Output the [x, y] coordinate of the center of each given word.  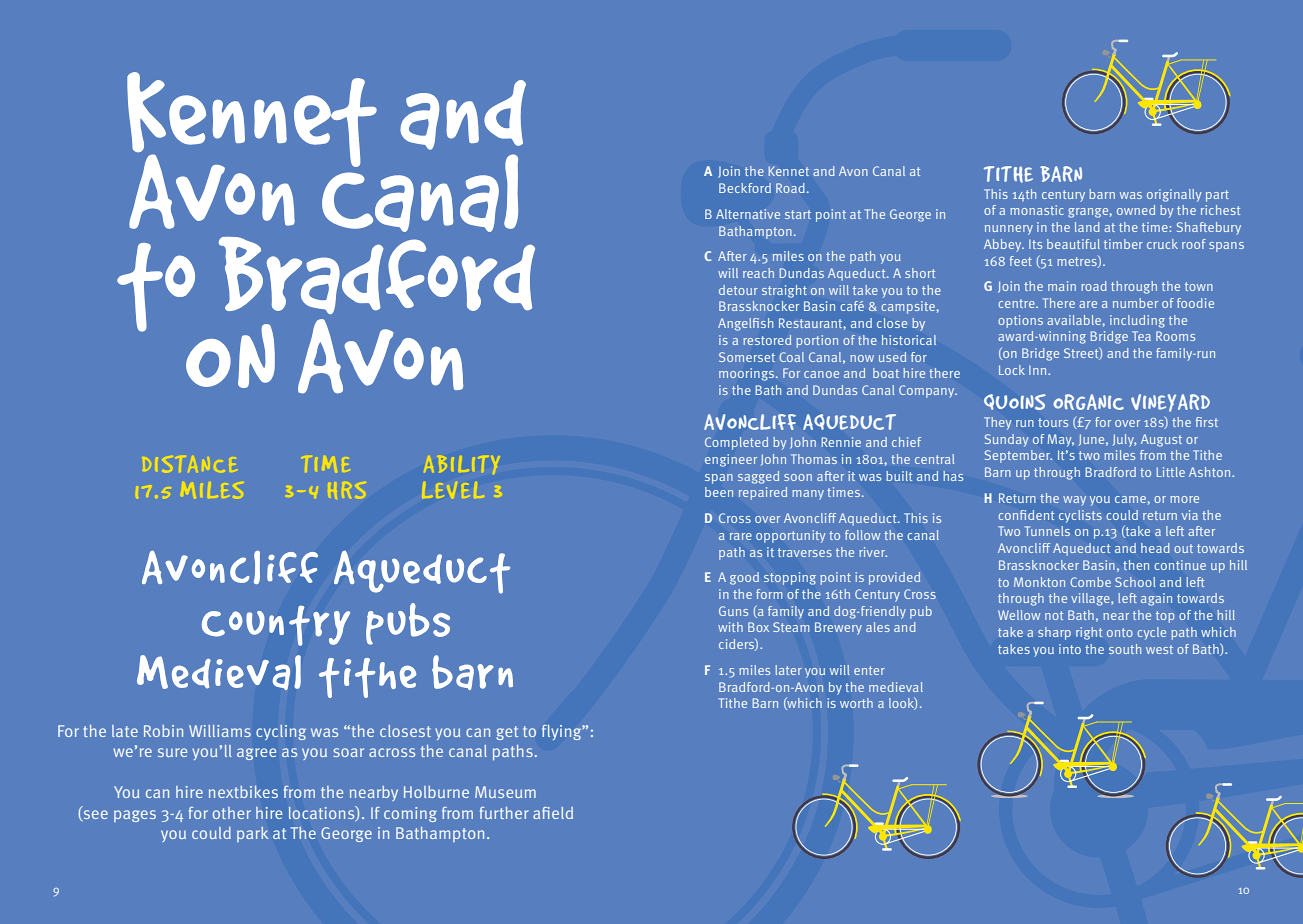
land [1087, 227]
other [232, 813]
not [1054, 615]
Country [276, 626]
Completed [736, 443]
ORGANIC [1088, 402]
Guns [733, 611]
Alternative [748, 214]
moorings [748, 374]
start [798, 214]
